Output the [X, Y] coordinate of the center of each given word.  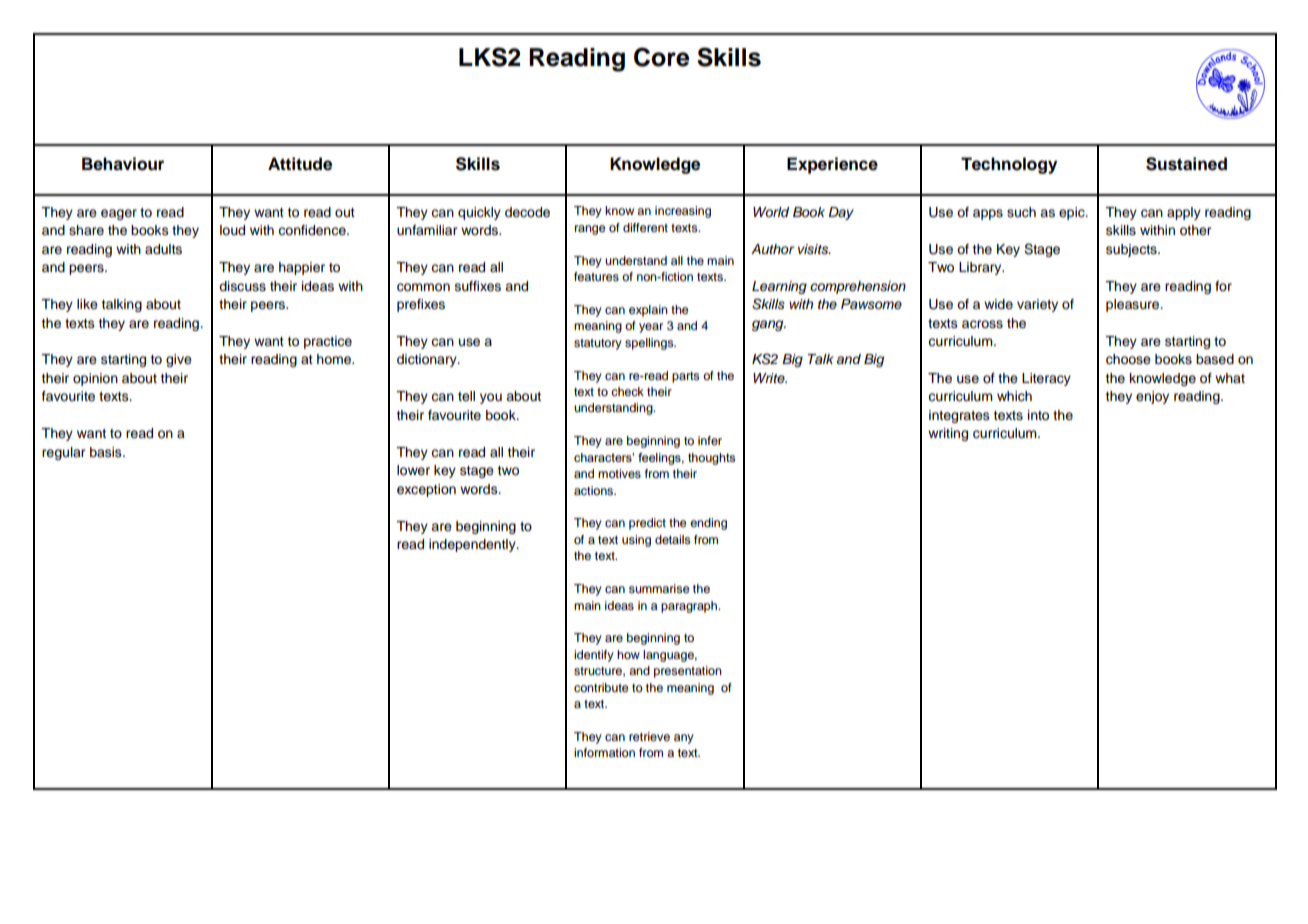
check [627, 391]
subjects [1132, 250]
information [604, 752]
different [645, 227]
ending [708, 524]
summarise [659, 588]
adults [163, 249]
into [1038, 415]
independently [473, 545]
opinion [95, 379]
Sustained [1186, 164]
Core [661, 57]
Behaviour [123, 164]
